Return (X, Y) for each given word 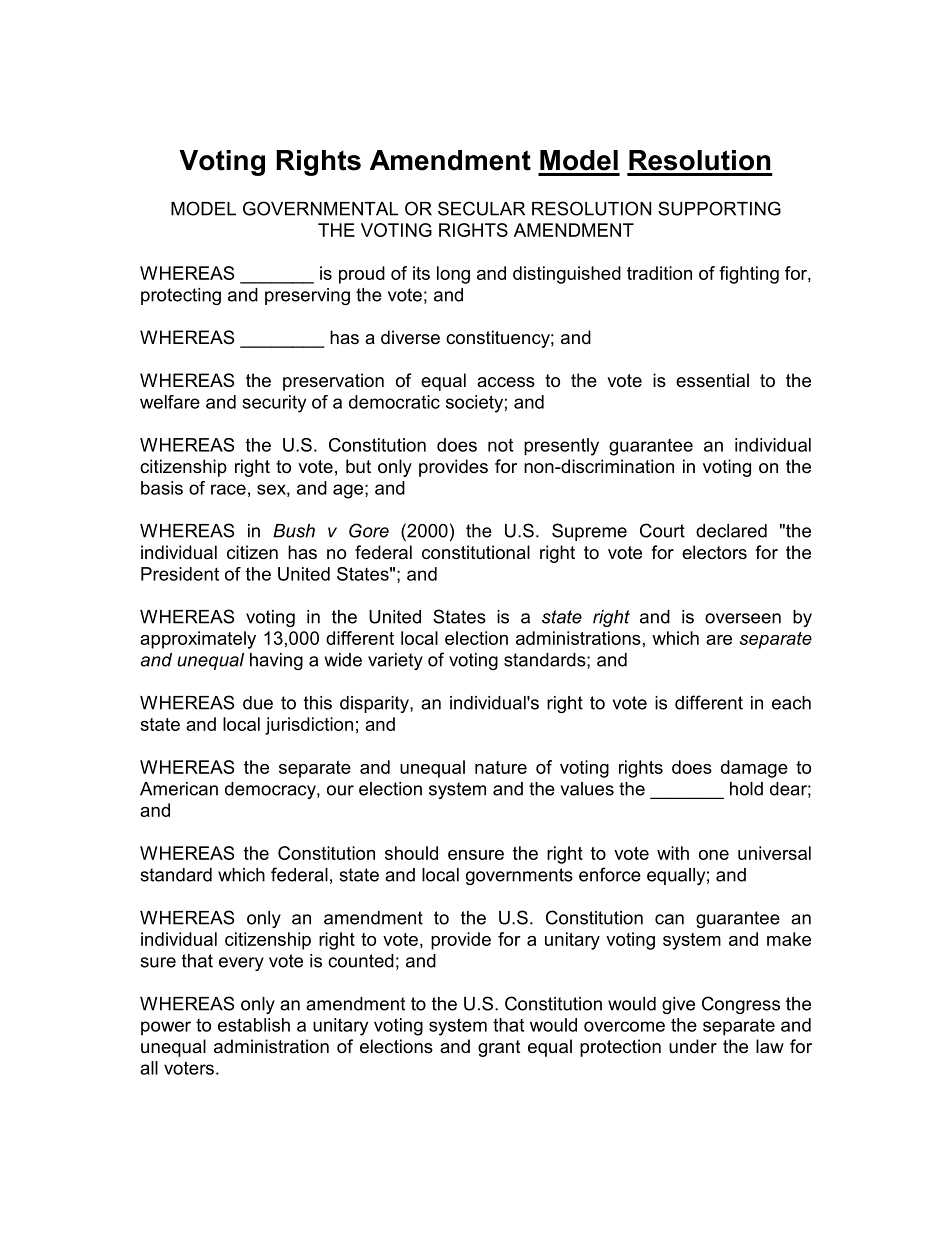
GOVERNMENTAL (320, 208)
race (228, 489)
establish (254, 1025)
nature (501, 767)
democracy (271, 790)
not (500, 445)
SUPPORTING (719, 208)
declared (731, 531)
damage (754, 769)
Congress (741, 1005)
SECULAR (481, 208)
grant (499, 1048)
